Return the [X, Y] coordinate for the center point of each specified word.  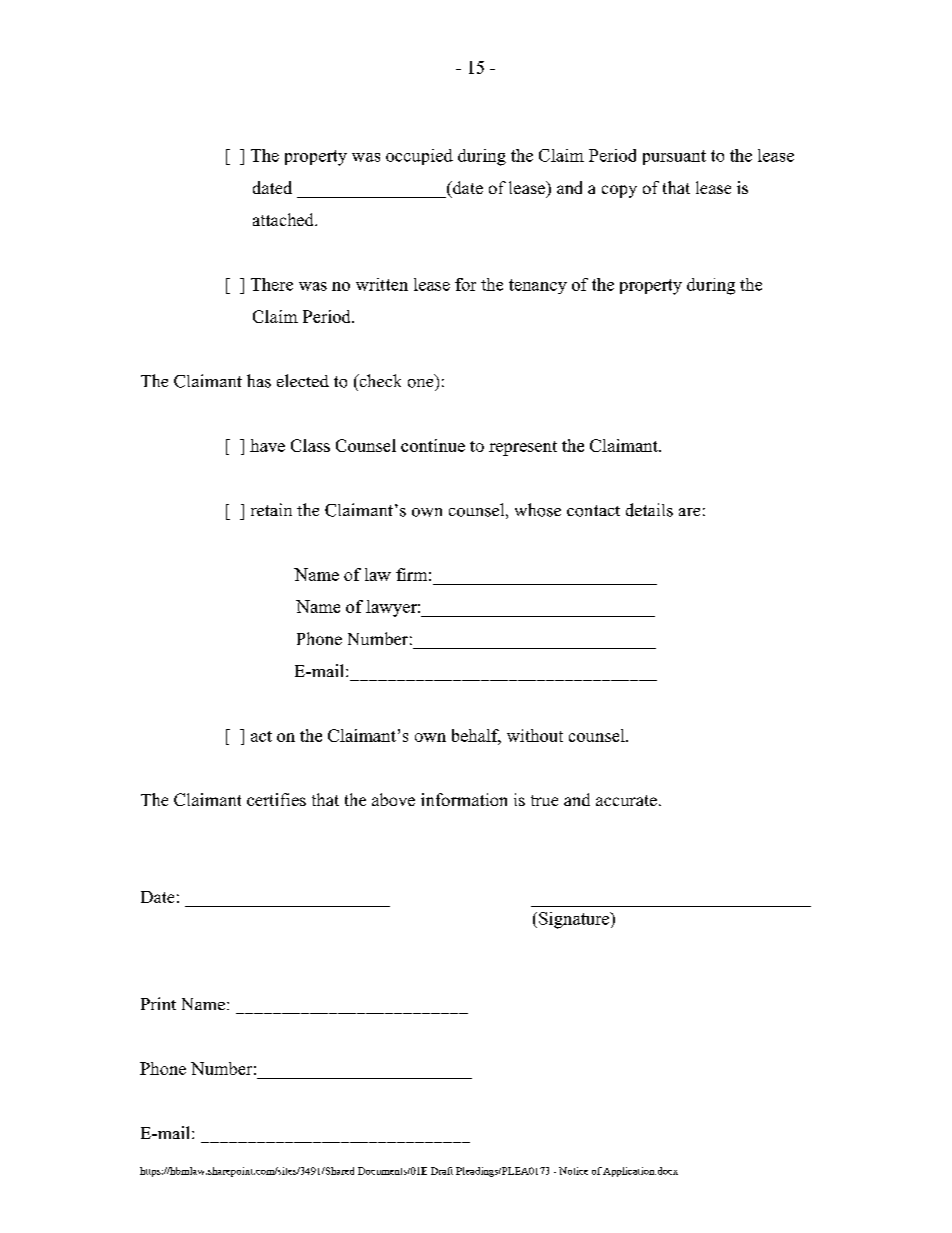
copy [619, 191]
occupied [419, 157]
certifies [276, 799]
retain [271, 509]
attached [284, 219]
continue [433, 445]
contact [593, 511]
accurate [626, 800]
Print [158, 1003]
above [393, 799]
